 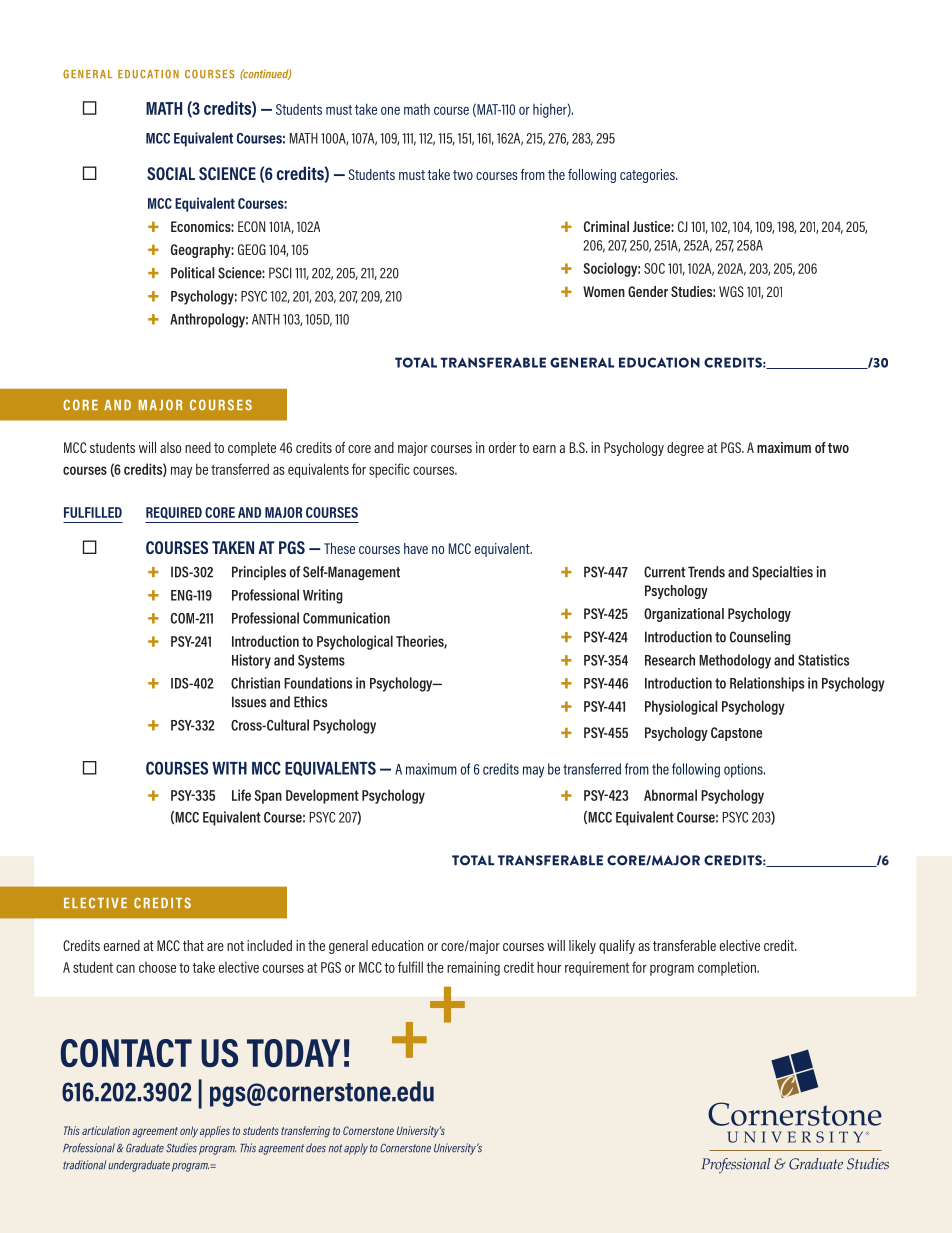 What do you see at coordinates (735, 661) in the page?
I see `Methodology` at bounding box center [735, 661].
